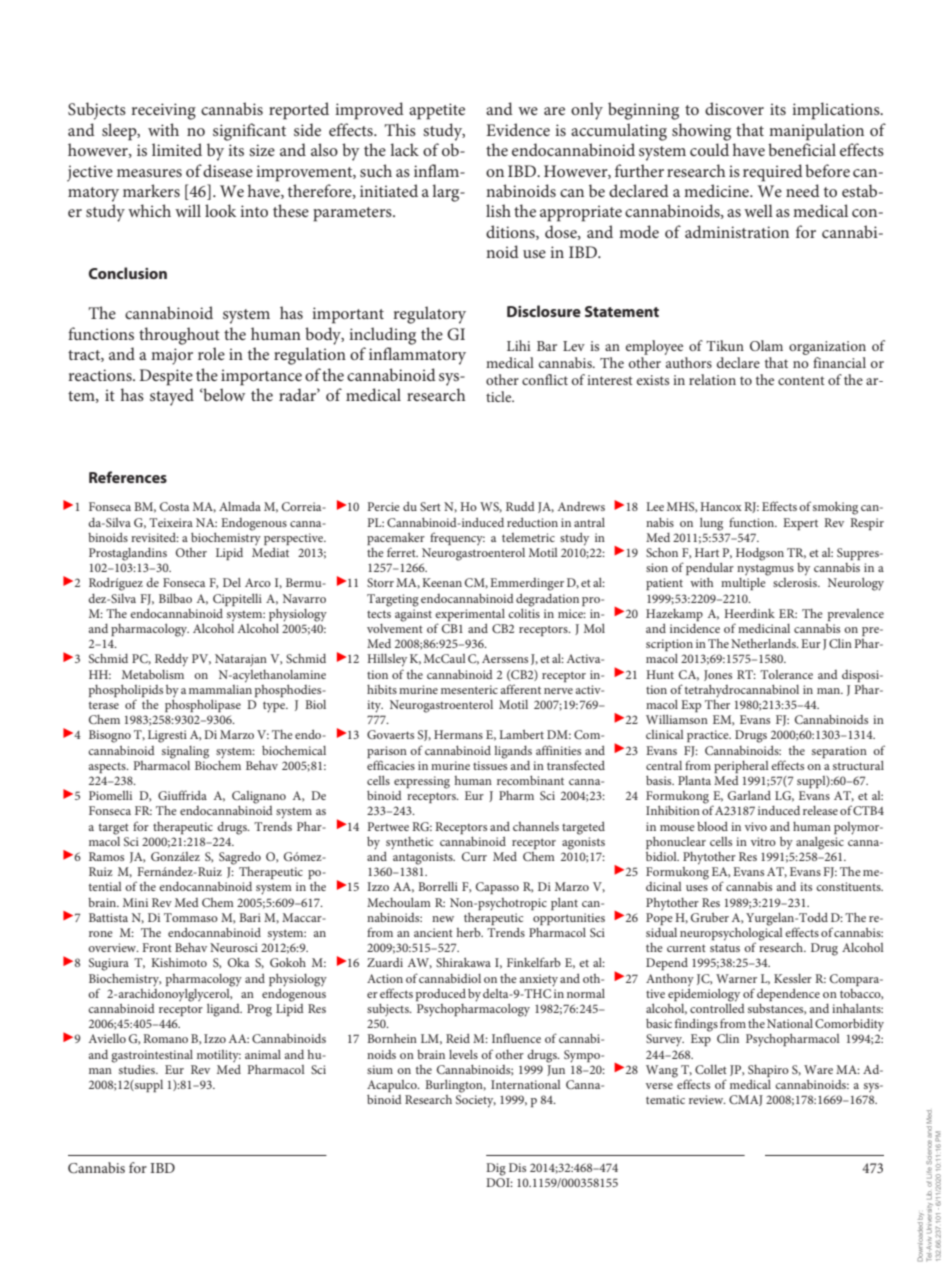 The image size is (952, 1270). I want to click on experimental, so click(470, 615).
